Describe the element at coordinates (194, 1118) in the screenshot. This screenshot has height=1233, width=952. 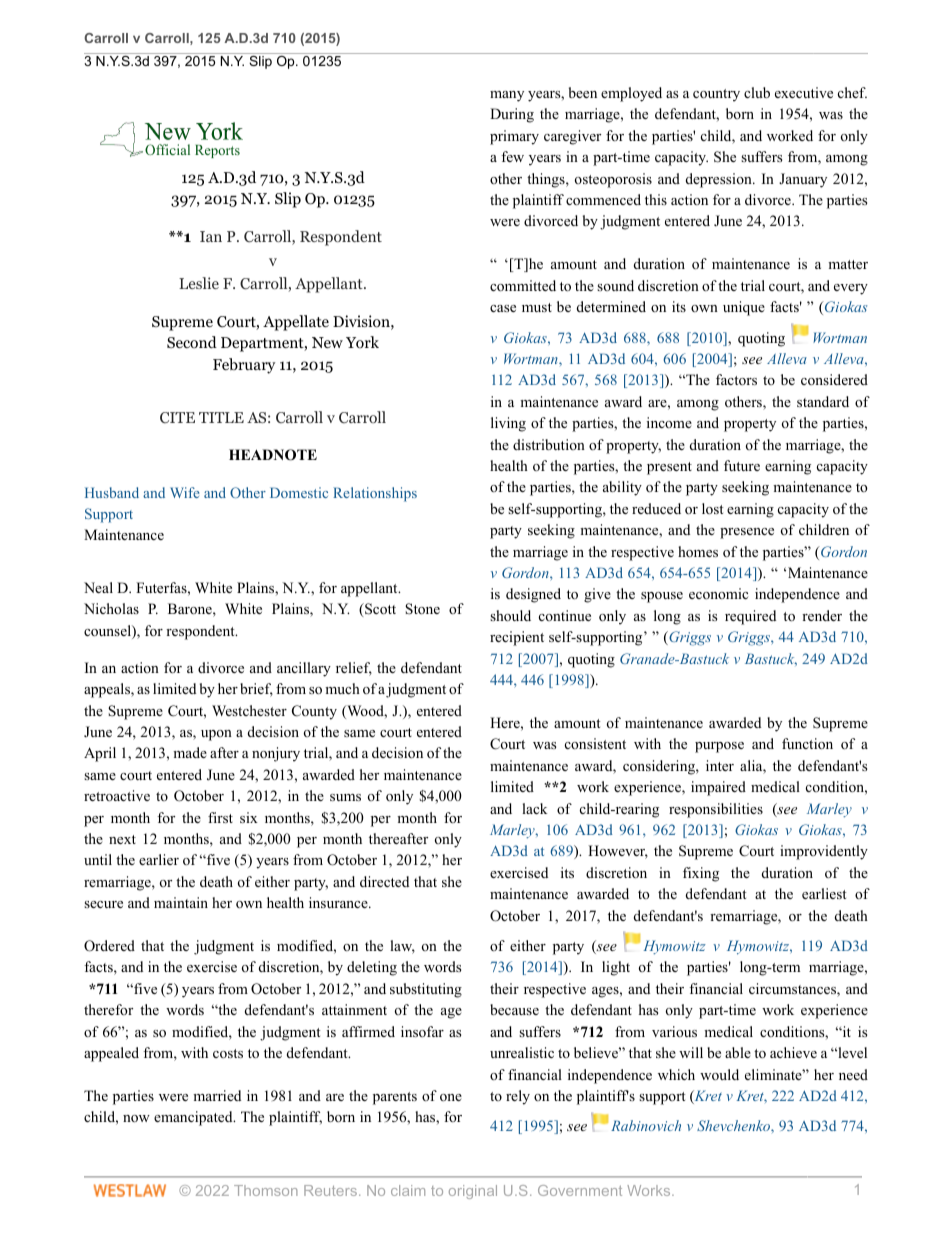
I see `emancipated` at that location.
